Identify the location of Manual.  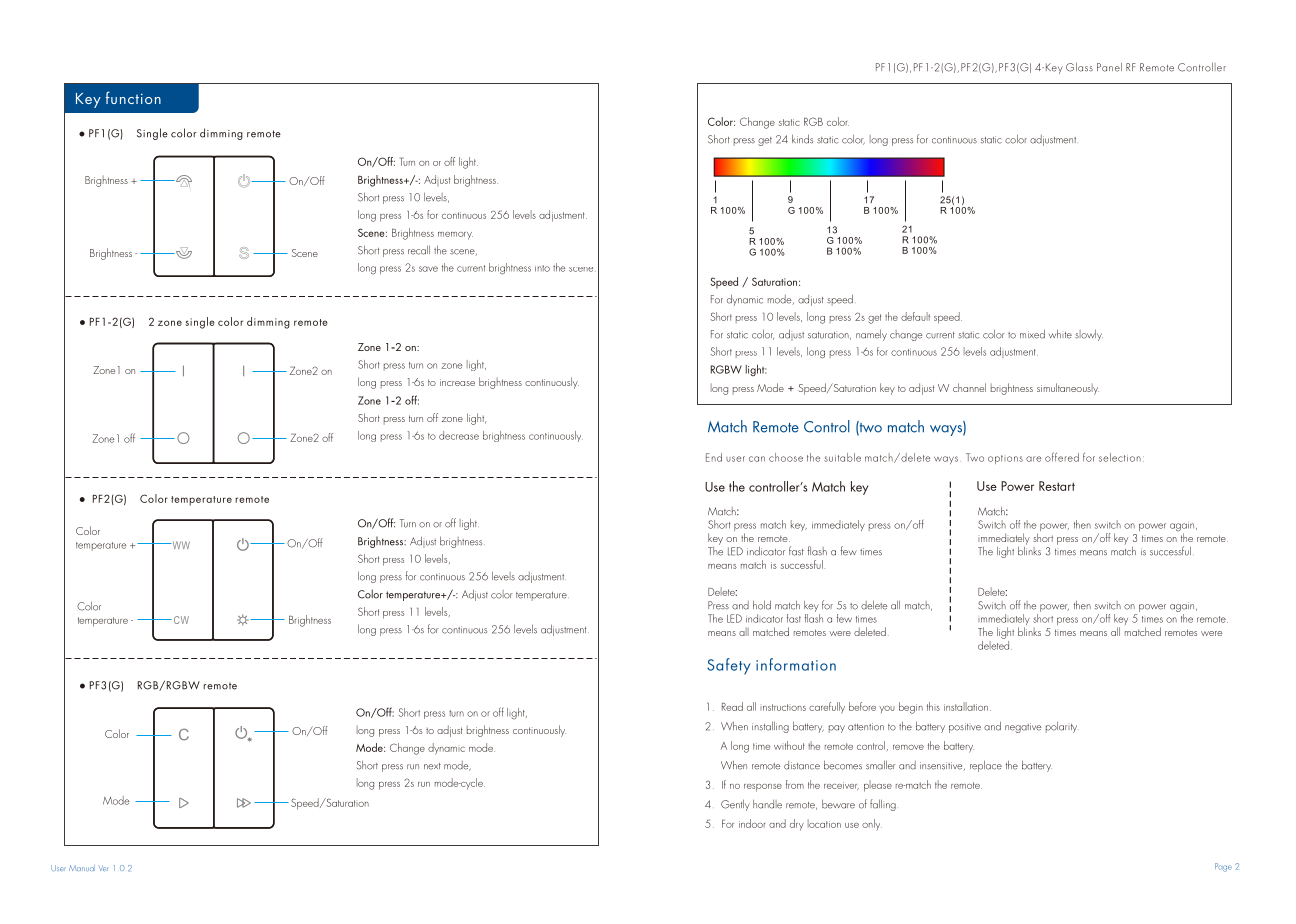
(82, 868).
